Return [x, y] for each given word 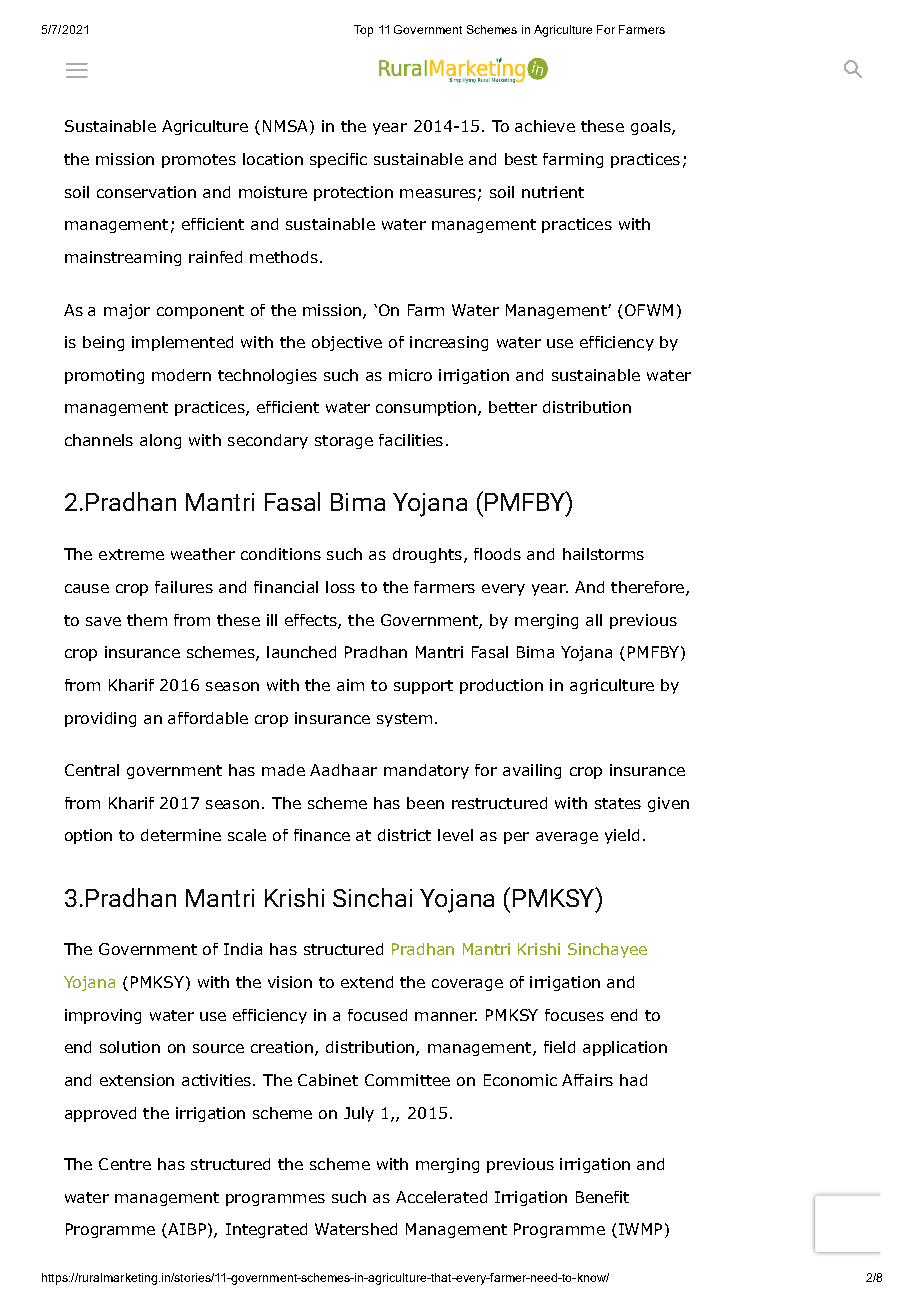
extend [367, 982]
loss [340, 587]
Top [363, 31]
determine [181, 835]
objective [347, 343]
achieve [545, 126]
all [594, 620]
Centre [125, 1164]
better [513, 407]
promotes [199, 161]
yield [622, 836]
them [147, 620]
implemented [182, 343]
